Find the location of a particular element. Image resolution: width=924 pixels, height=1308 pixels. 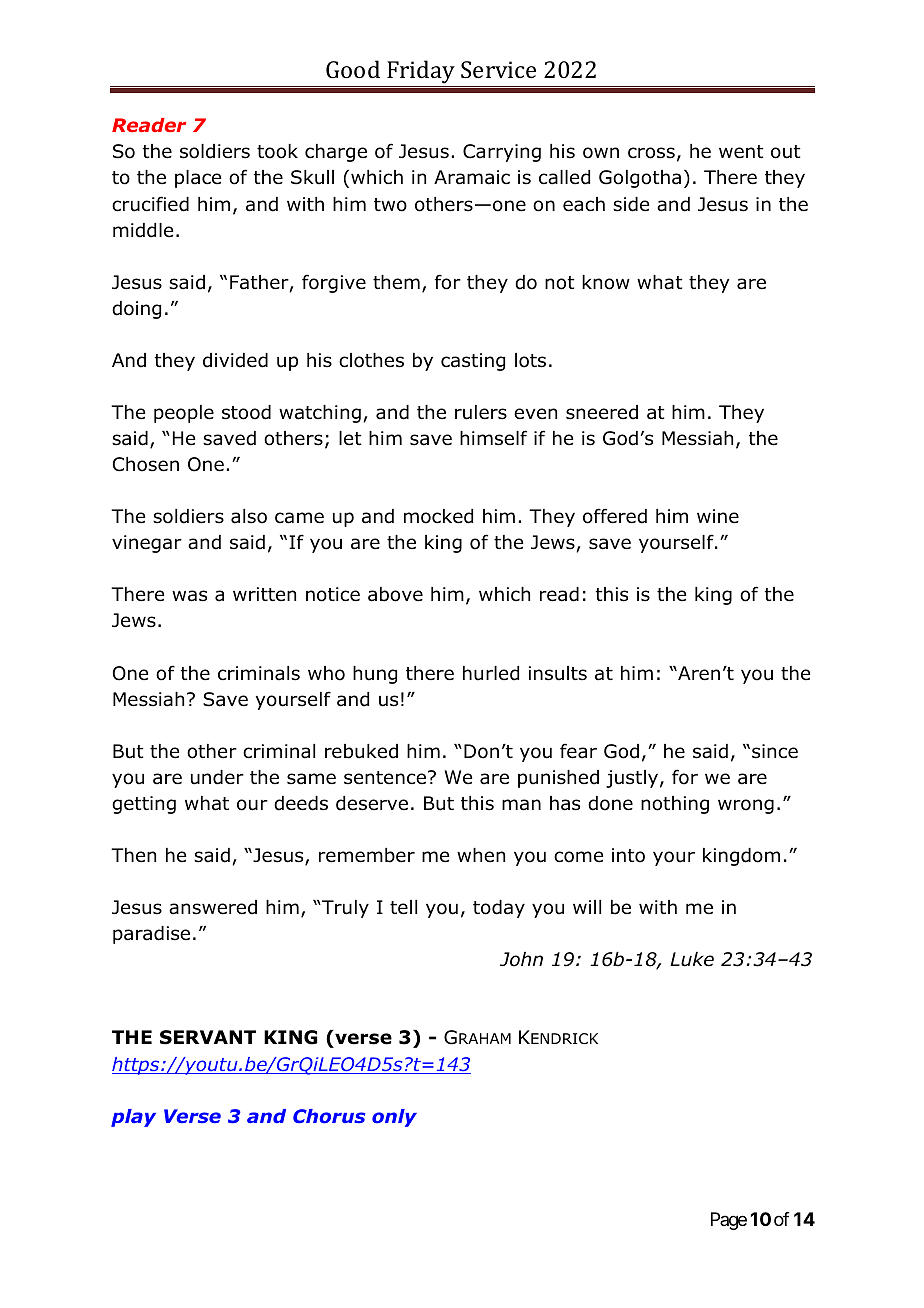

place is located at coordinates (198, 179).
